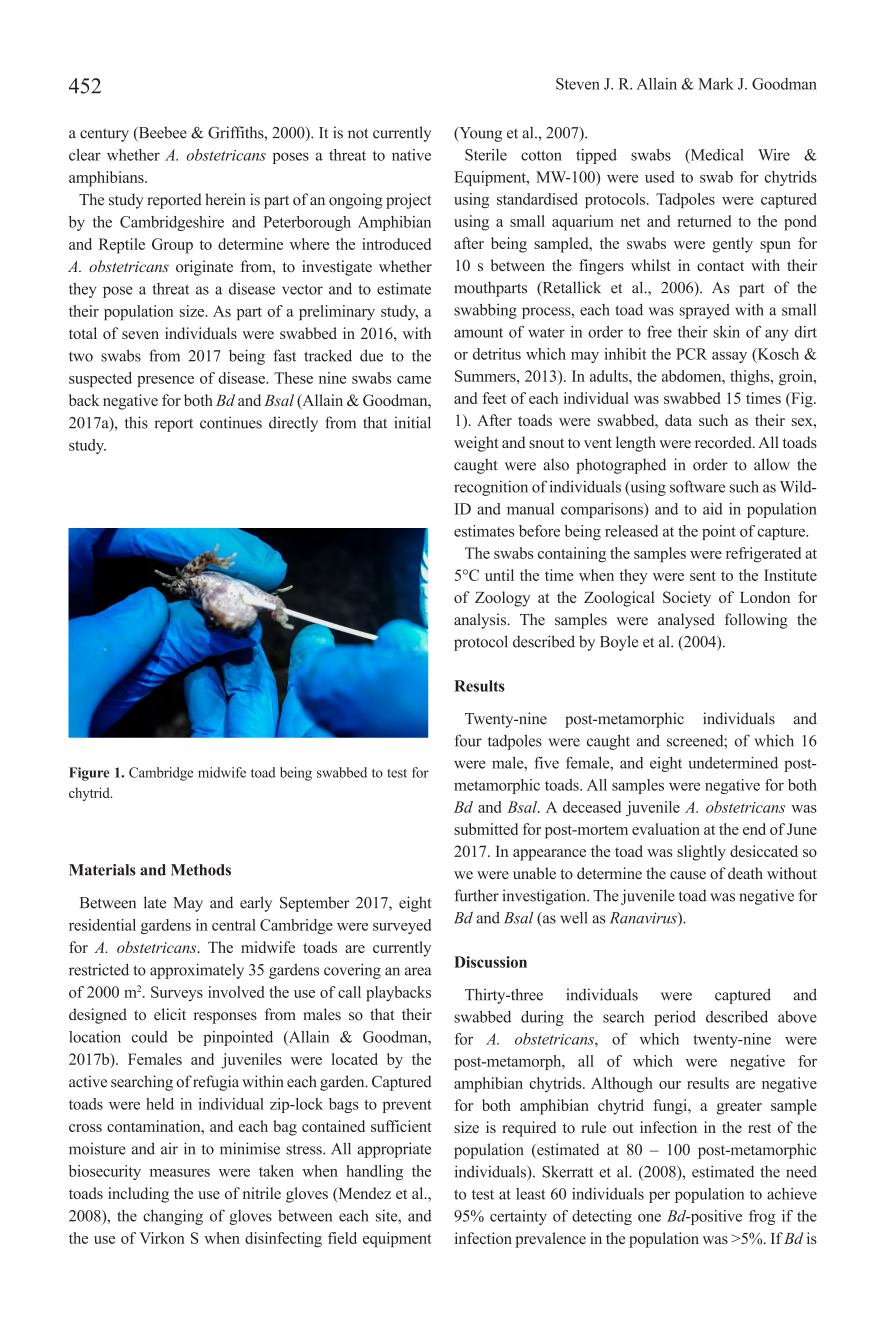 Image resolution: width=896 pixels, height=1318 pixels. Describe the element at coordinates (486, 829) in the page. I see `submitted` at that location.
